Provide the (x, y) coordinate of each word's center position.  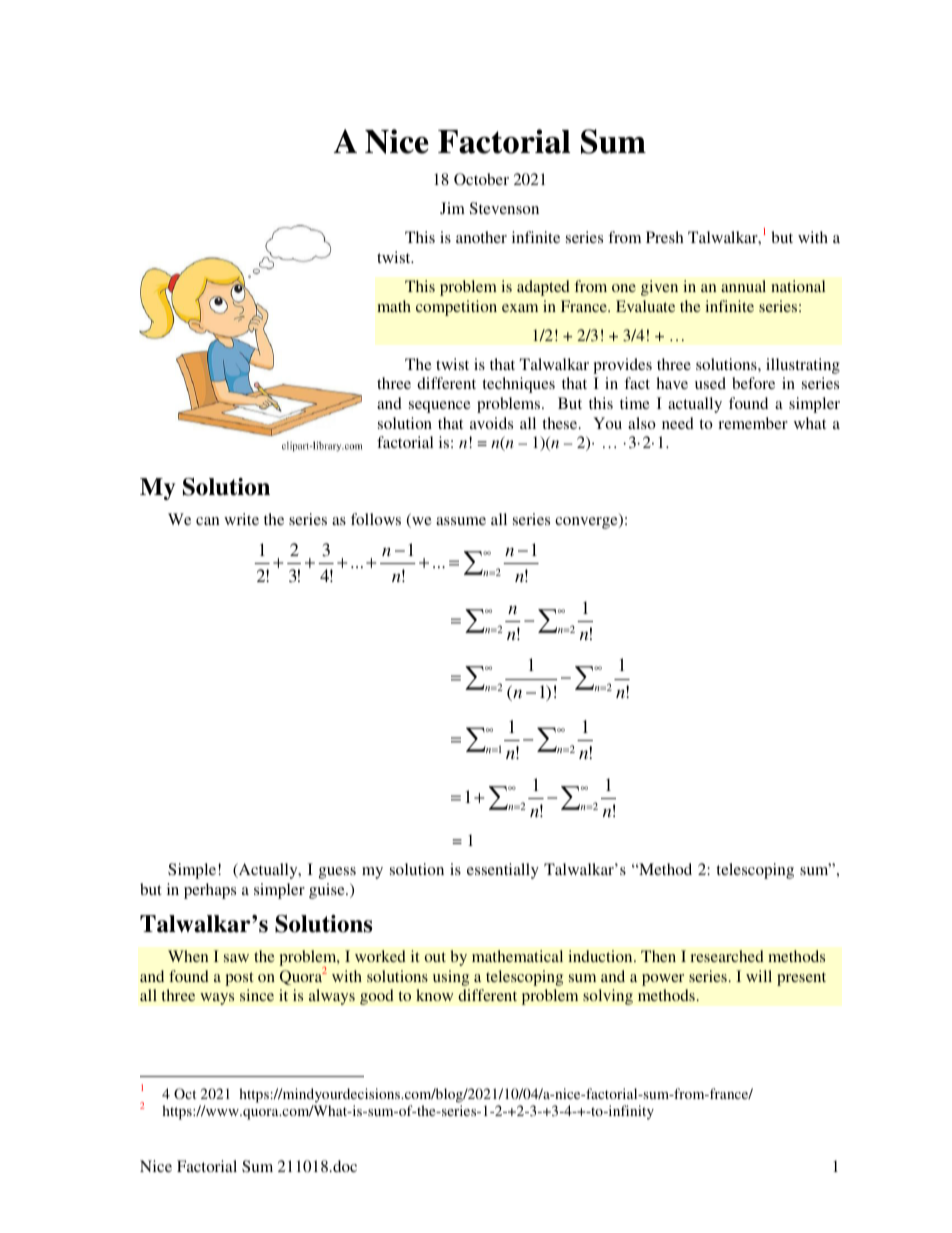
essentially (503, 871)
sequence (440, 407)
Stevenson (504, 208)
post (239, 979)
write (241, 519)
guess (337, 873)
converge (587, 523)
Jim (452, 208)
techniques (518, 385)
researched (727, 956)
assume (461, 521)
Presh (665, 237)
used (710, 383)
